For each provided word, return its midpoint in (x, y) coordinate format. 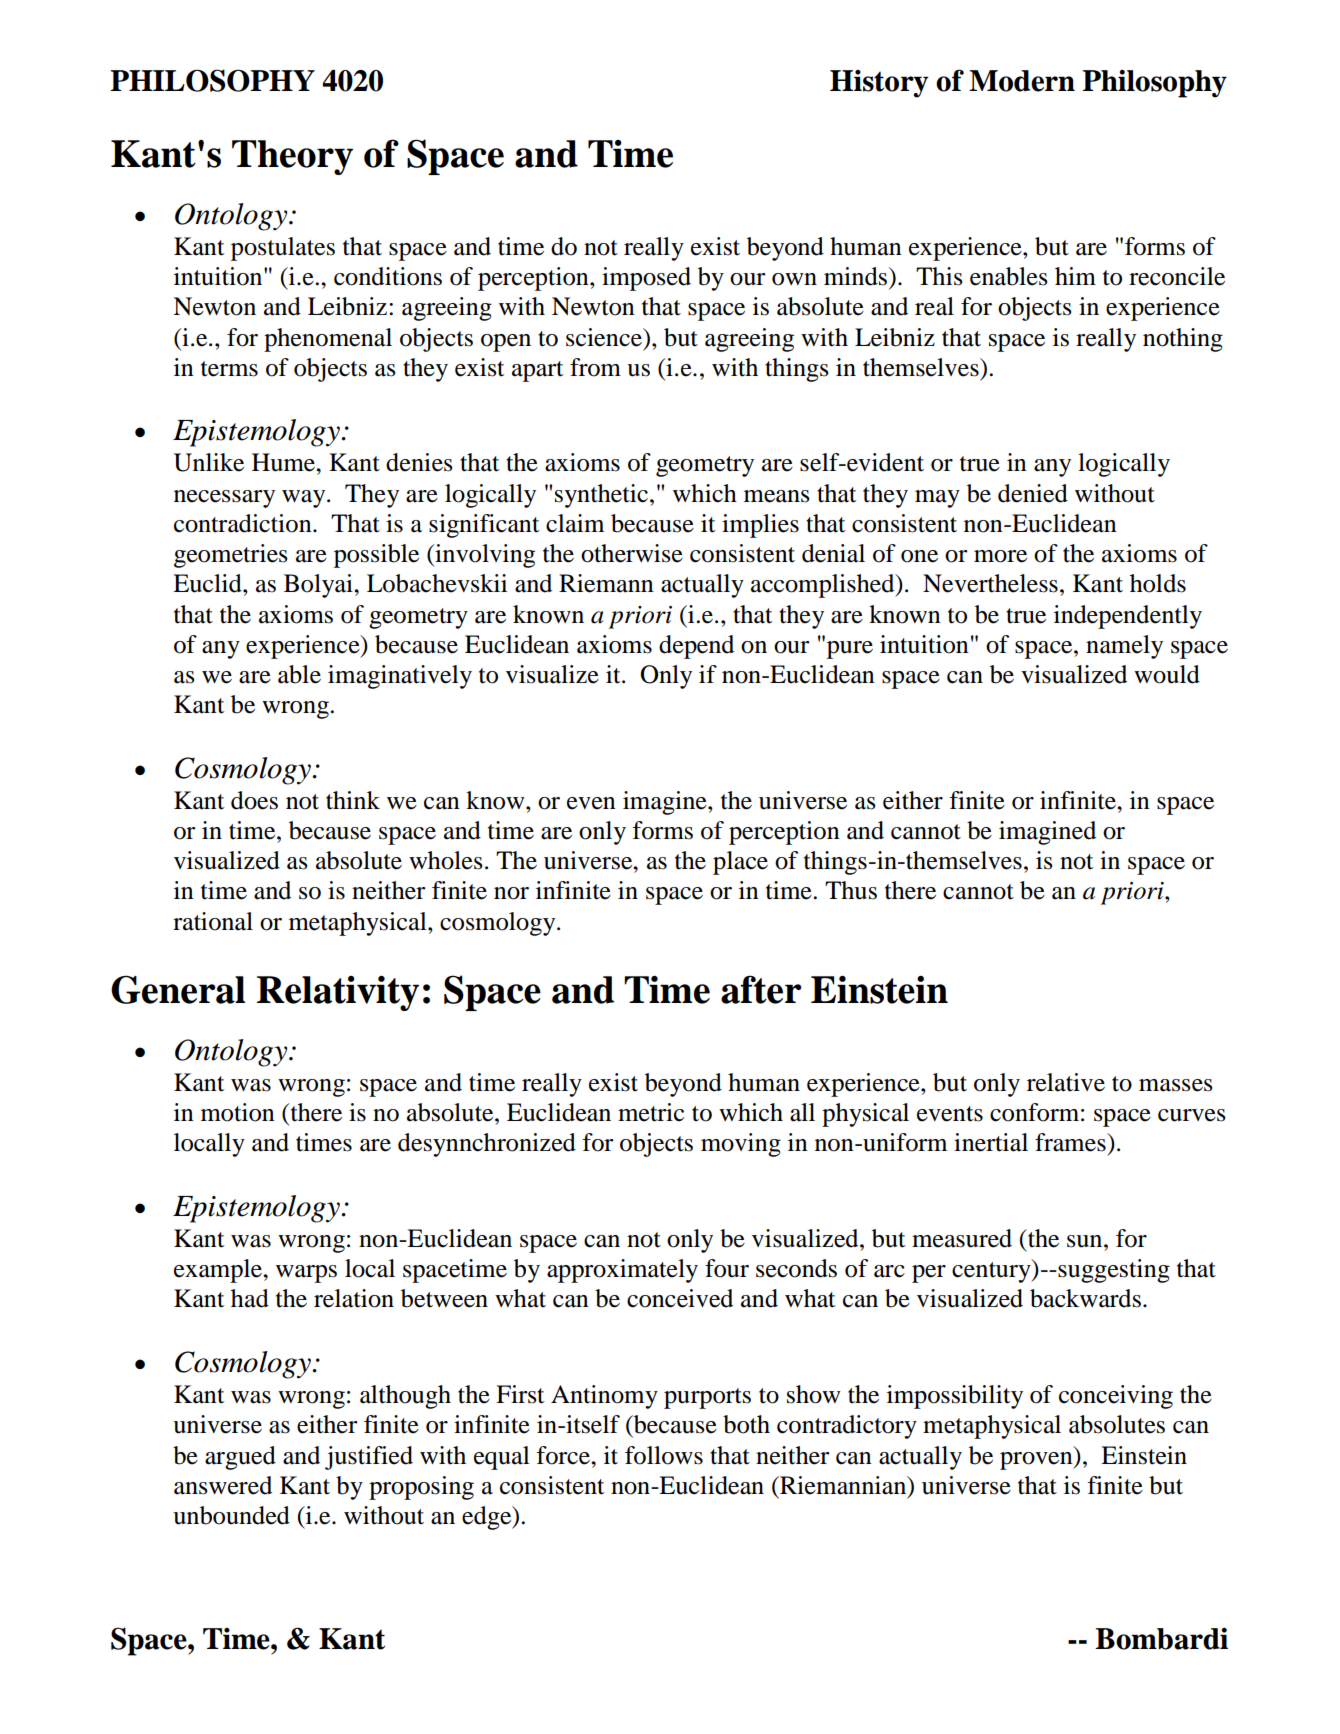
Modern (1022, 81)
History (879, 84)
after (761, 989)
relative (1066, 1082)
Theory (292, 157)
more (1000, 556)
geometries (231, 556)
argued (240, 1458)
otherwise (632, 553)
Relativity (338, 993)
